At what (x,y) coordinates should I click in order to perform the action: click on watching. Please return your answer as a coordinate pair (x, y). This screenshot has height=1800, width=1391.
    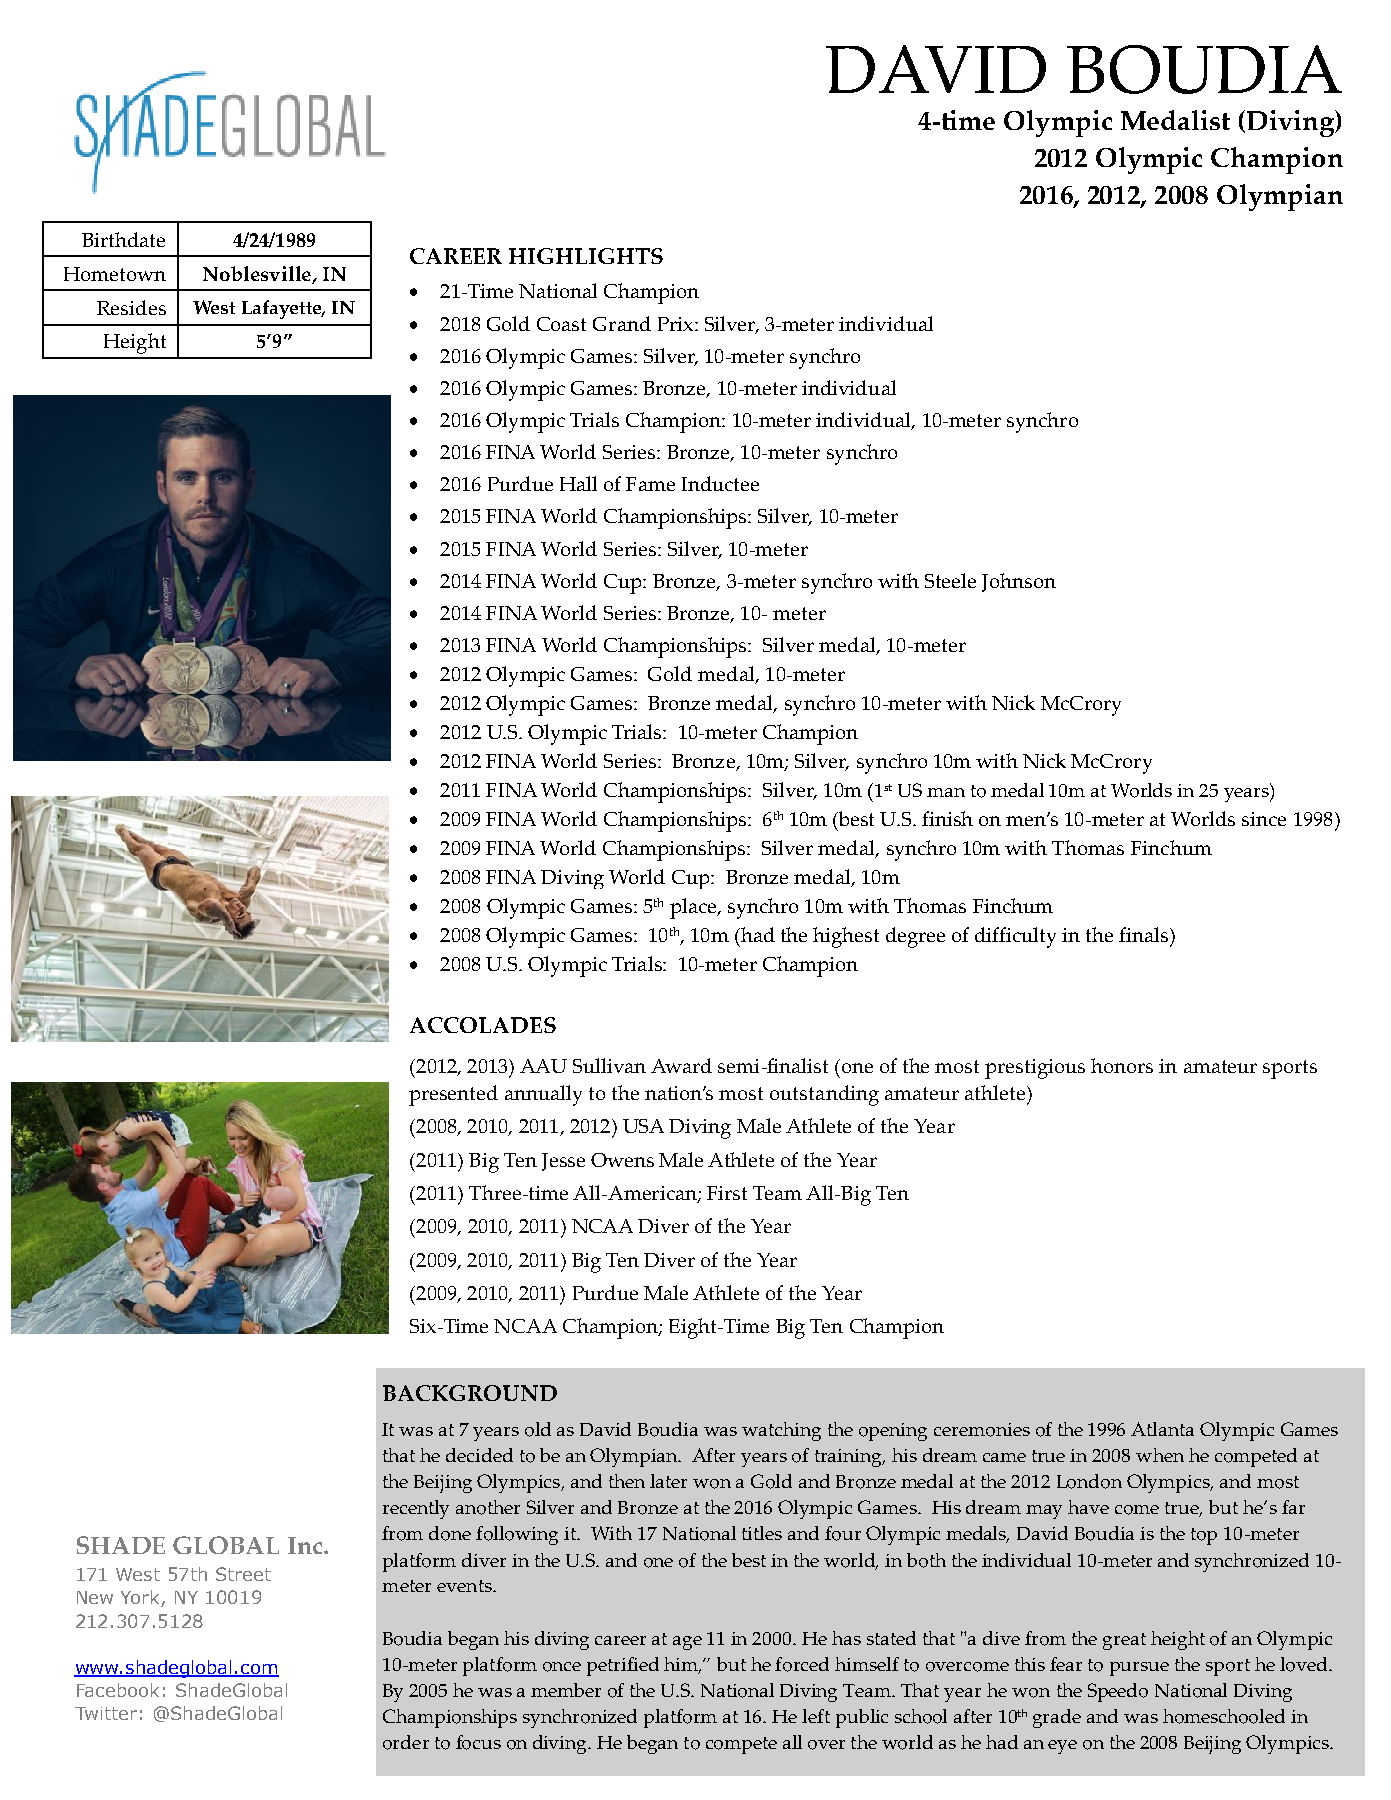
    Looking at the image, I should click on (781, 1431).
